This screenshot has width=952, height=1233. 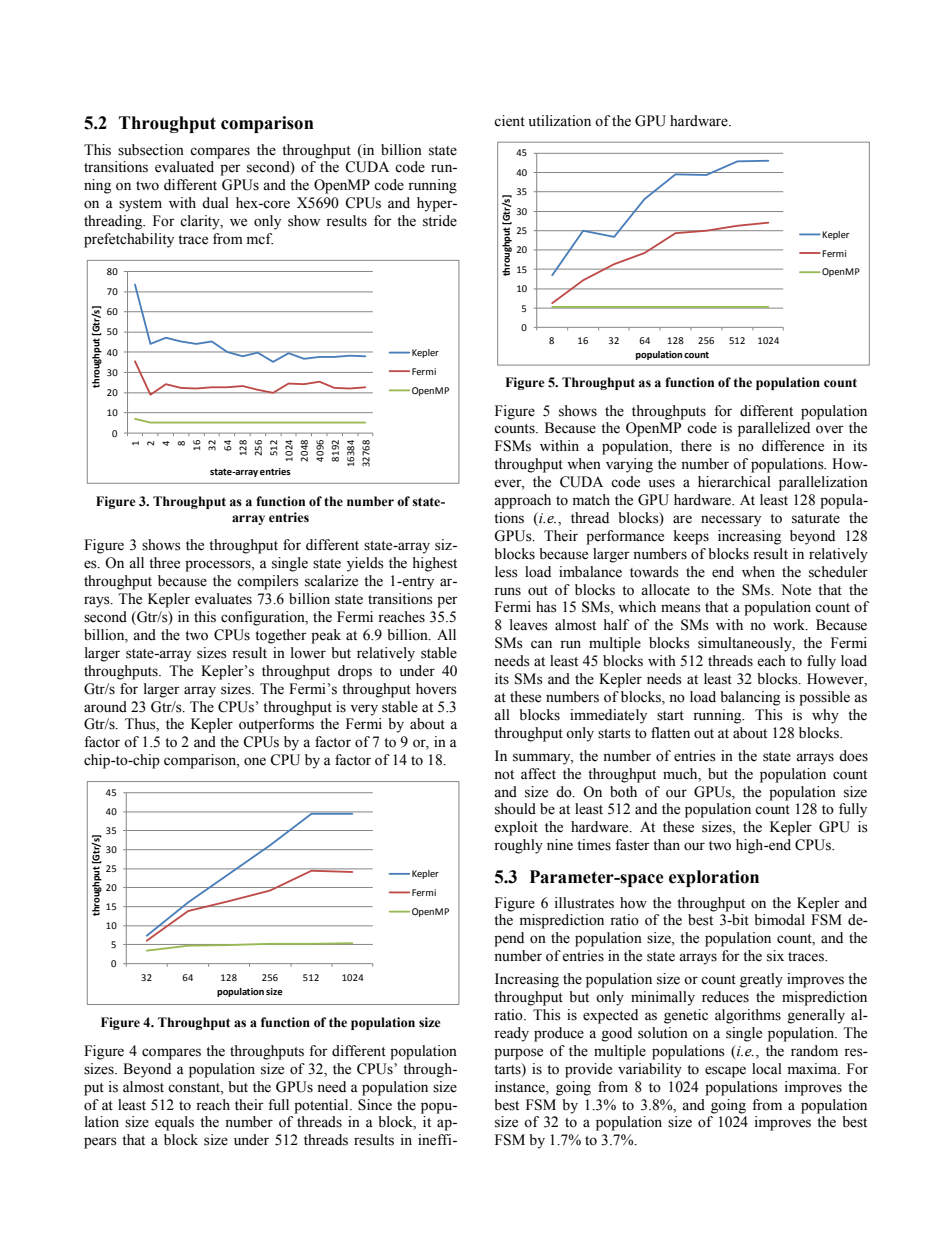 I want to click on approach, so click(x=522, y=501).
